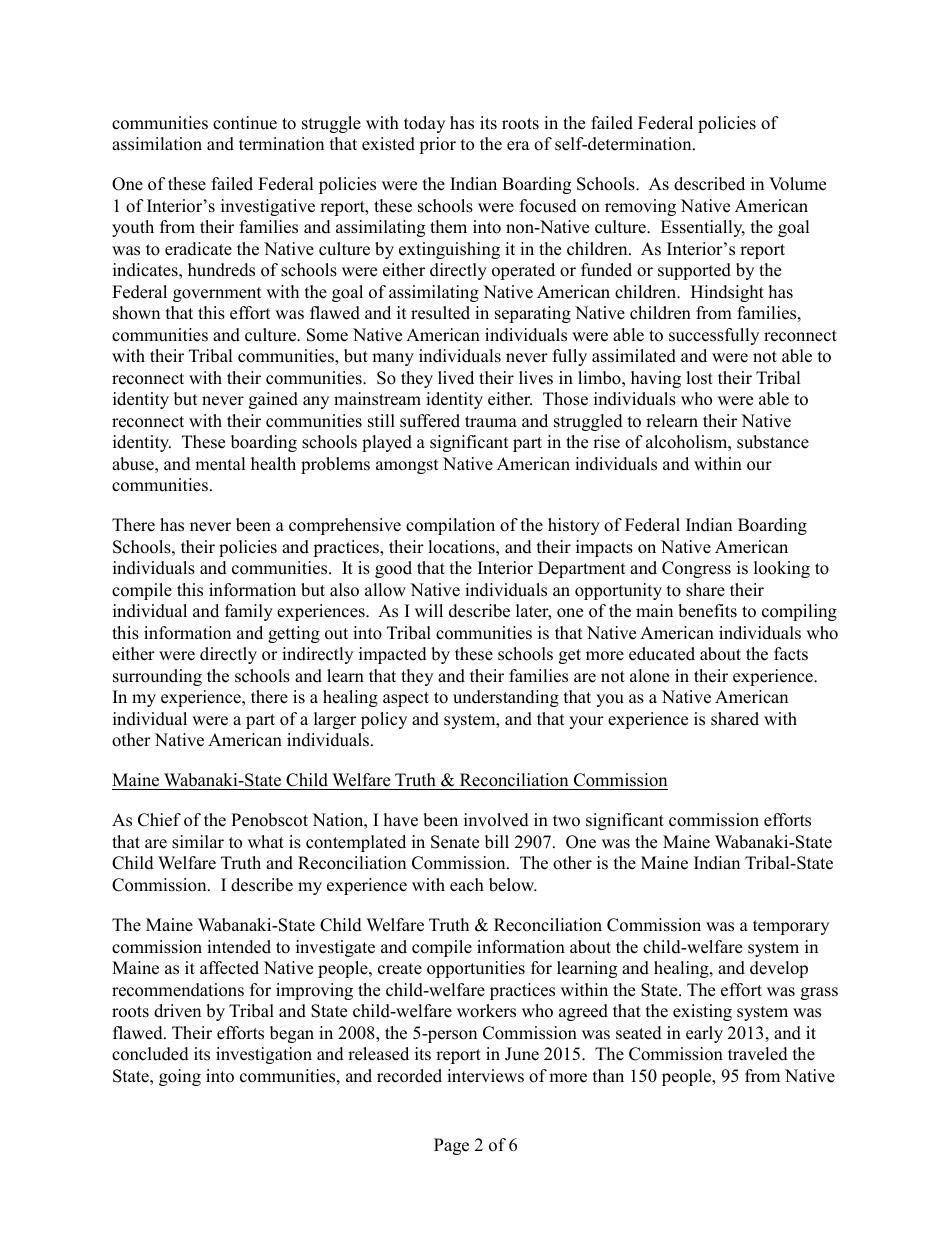 This image has width=952, height=1233. What do you see at coordinates (180, 1077) in the image?
I see `going` at bounding box center [180, 1077].
